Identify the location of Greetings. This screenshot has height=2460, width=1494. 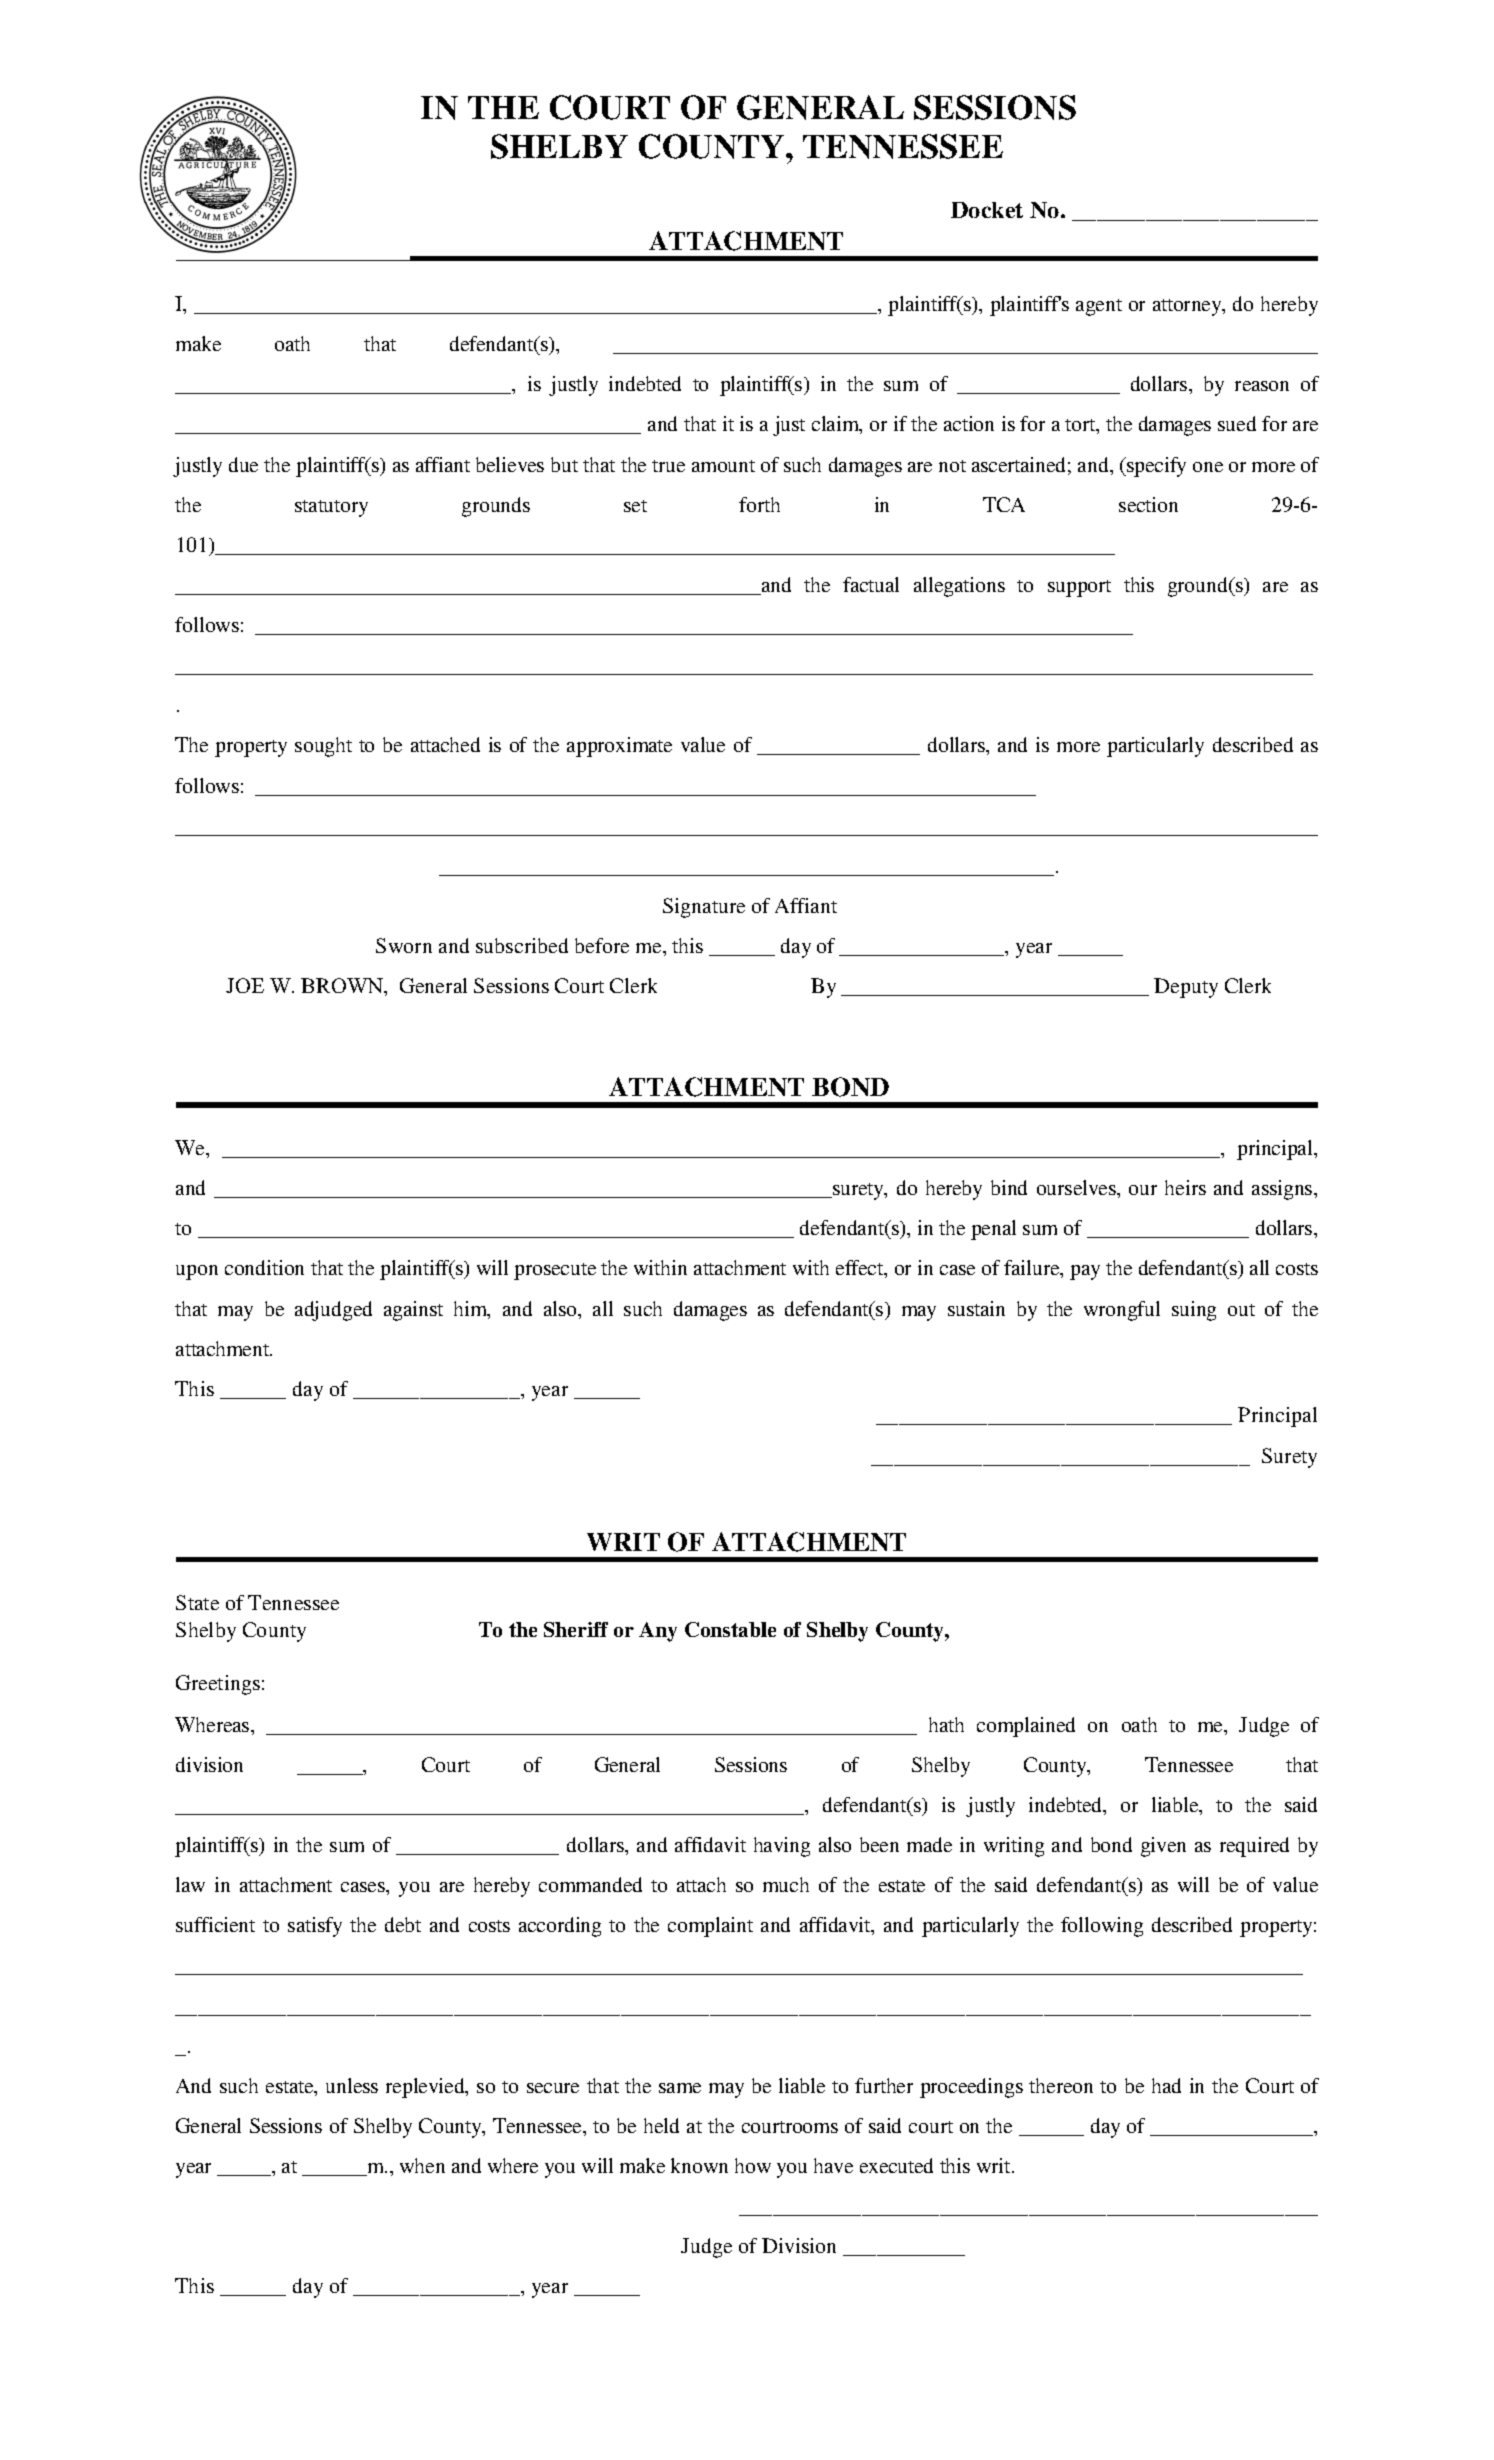
(218, 1685).
